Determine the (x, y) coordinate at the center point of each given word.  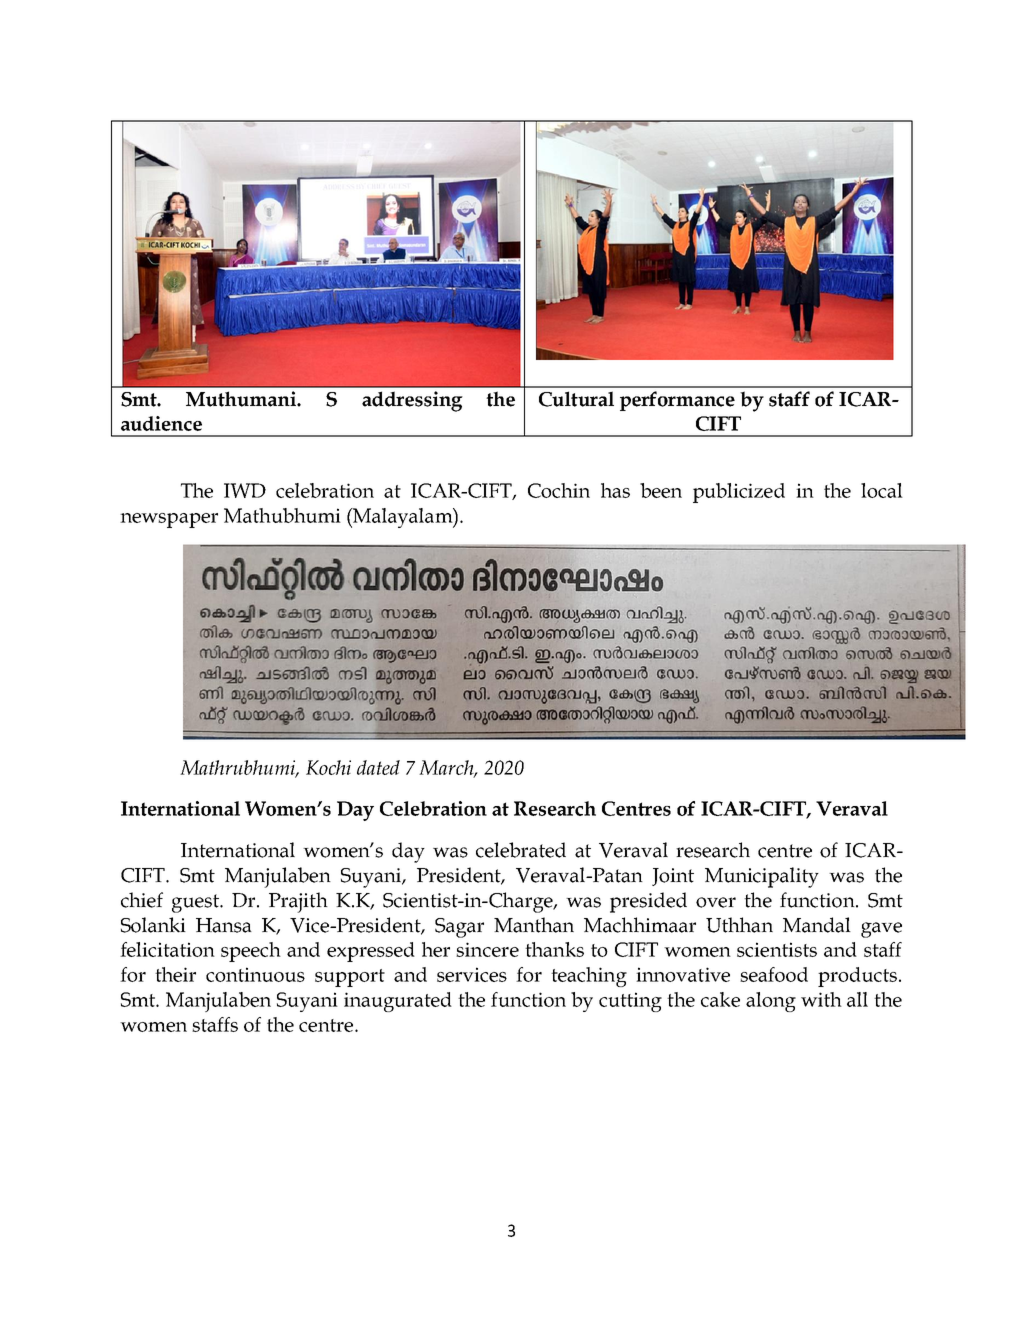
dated (378, 767)
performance (677, 401)
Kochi (328, 767)
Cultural (576, 399)
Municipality (762, 877)
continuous (255, 974)
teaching (589, 977)
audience (161, 423)
